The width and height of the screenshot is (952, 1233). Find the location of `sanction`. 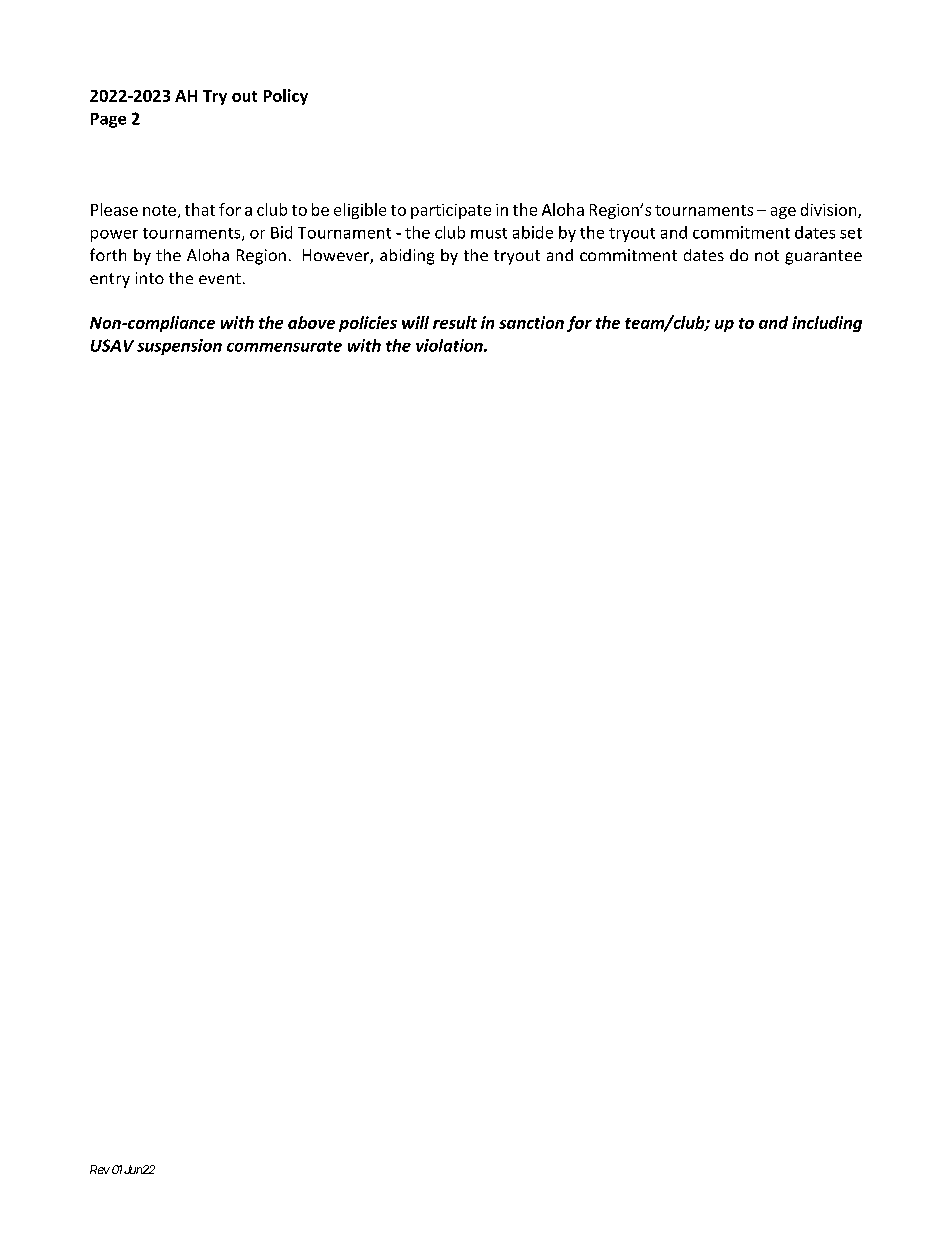

sanction is located at coordinates (531, 322).
